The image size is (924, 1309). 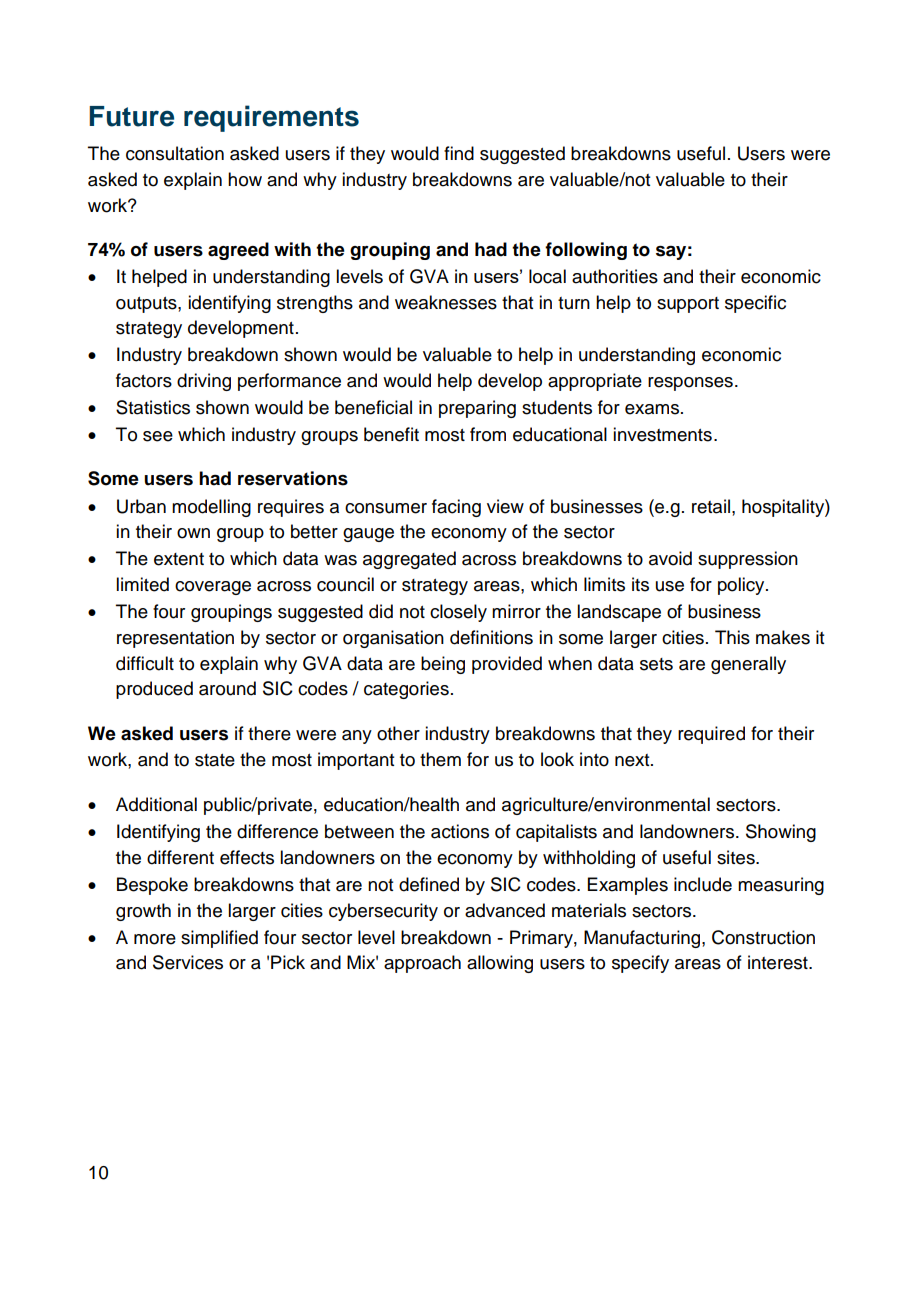 I want to click on find, so click(x=459, y=153).
